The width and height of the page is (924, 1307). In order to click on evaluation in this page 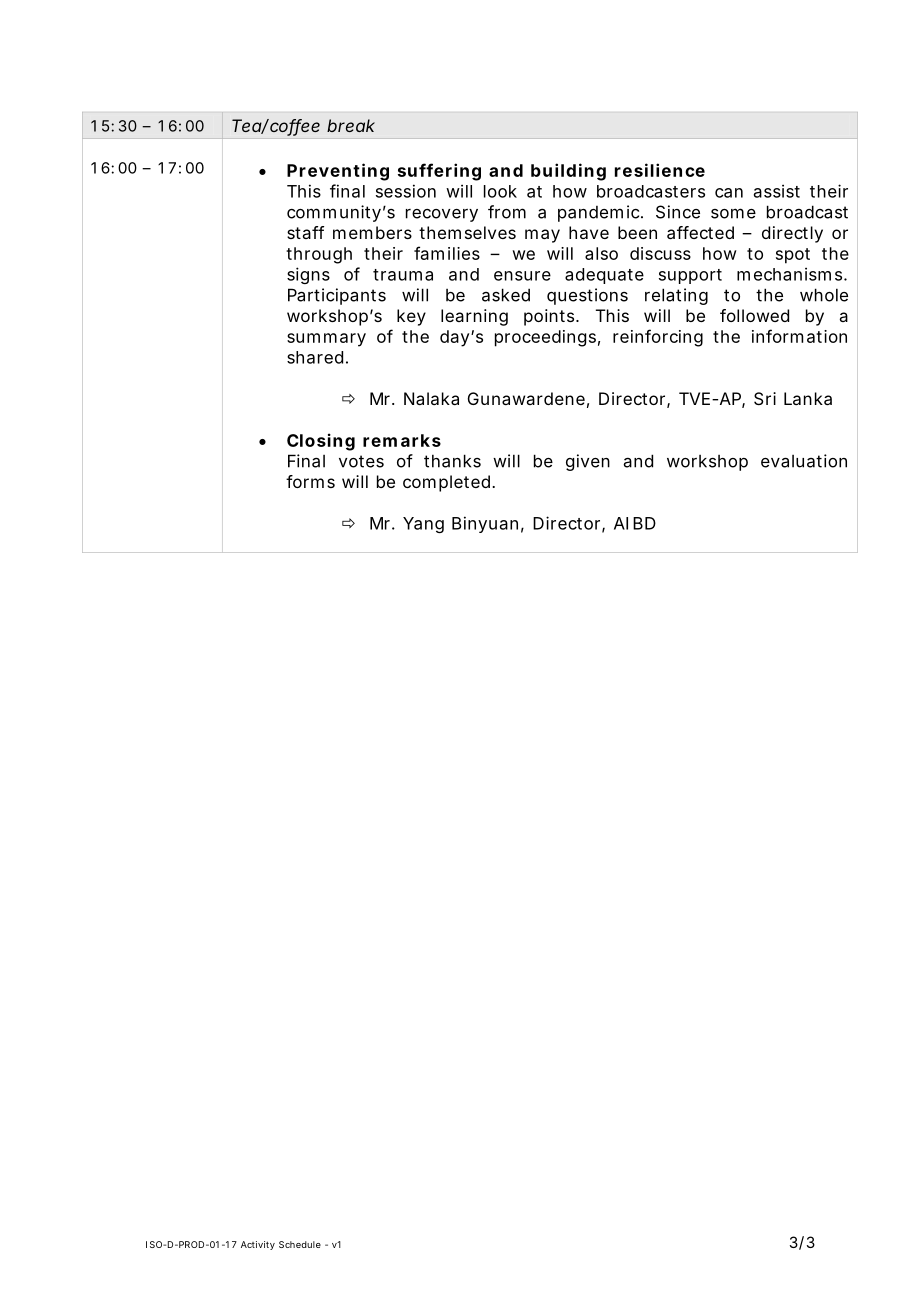, I will do `click(804, 461)`.
